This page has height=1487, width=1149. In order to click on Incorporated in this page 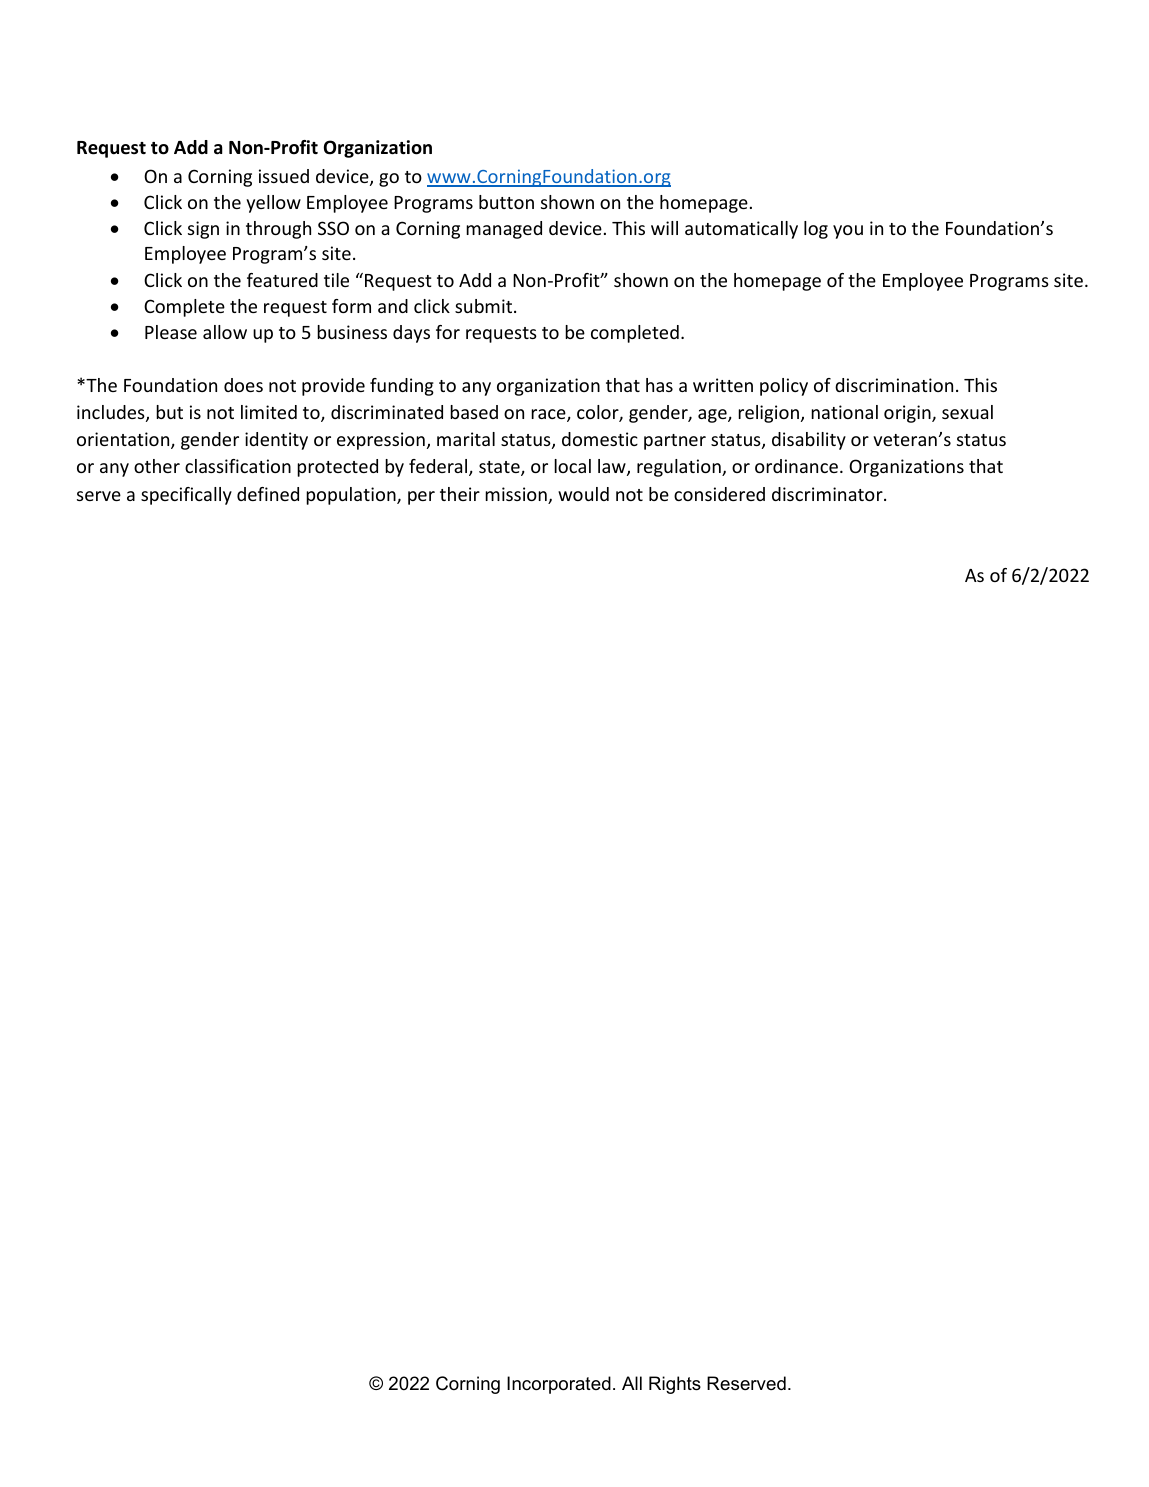, I will do `click(559, 1385)`.
